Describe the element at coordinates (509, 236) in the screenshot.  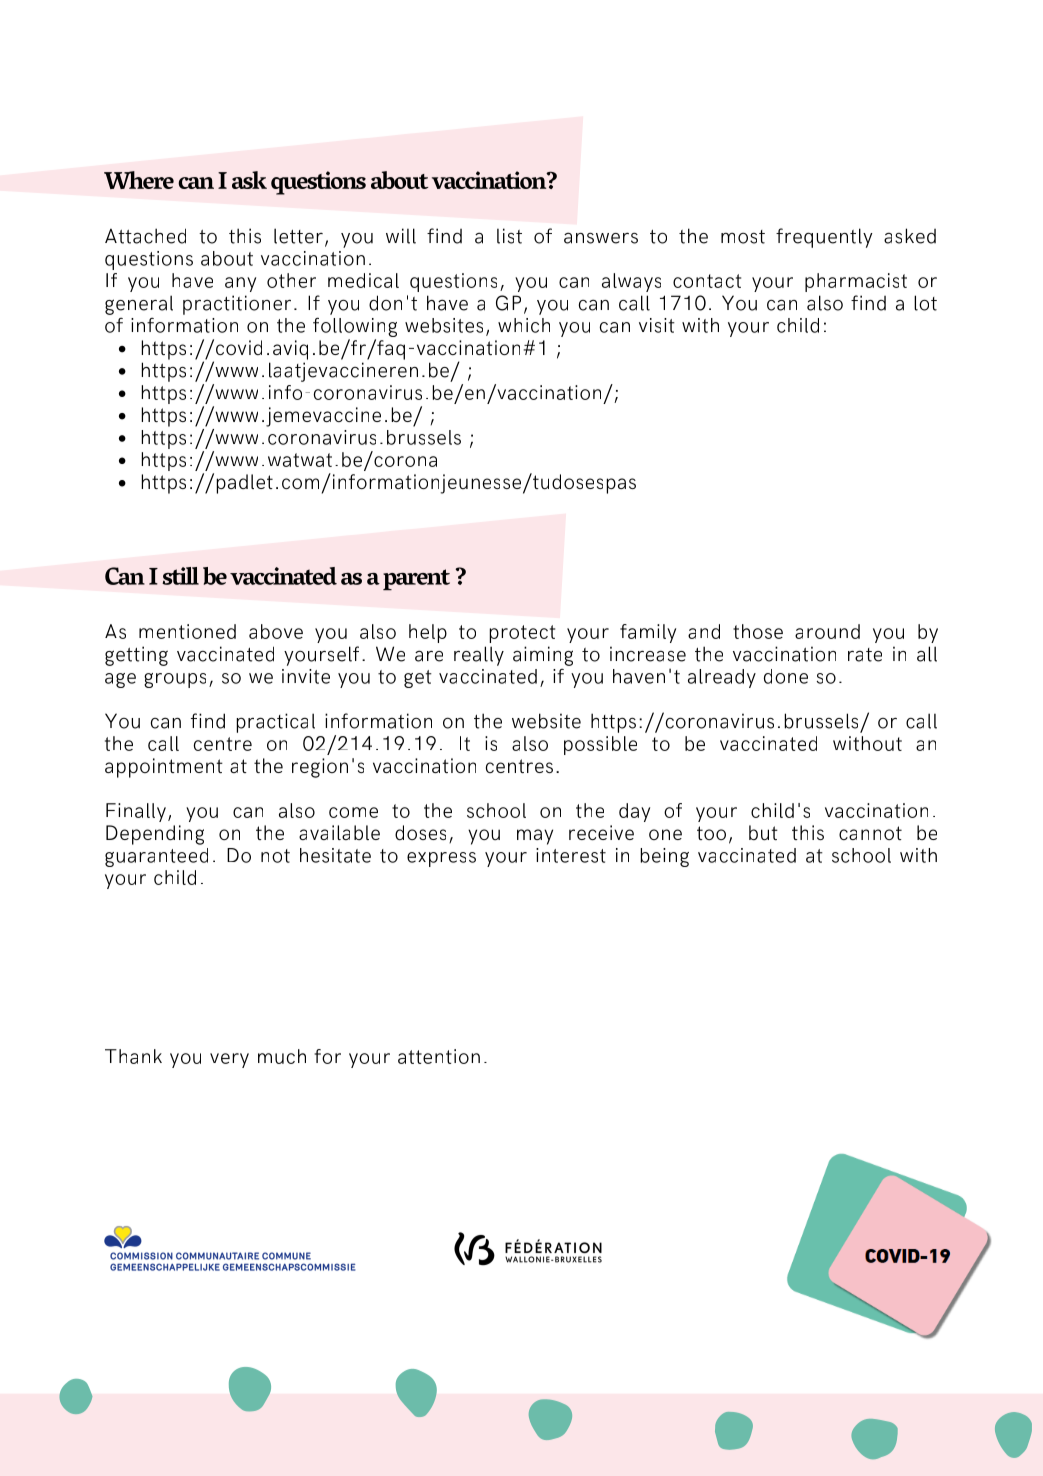
I see `list` at that location.
